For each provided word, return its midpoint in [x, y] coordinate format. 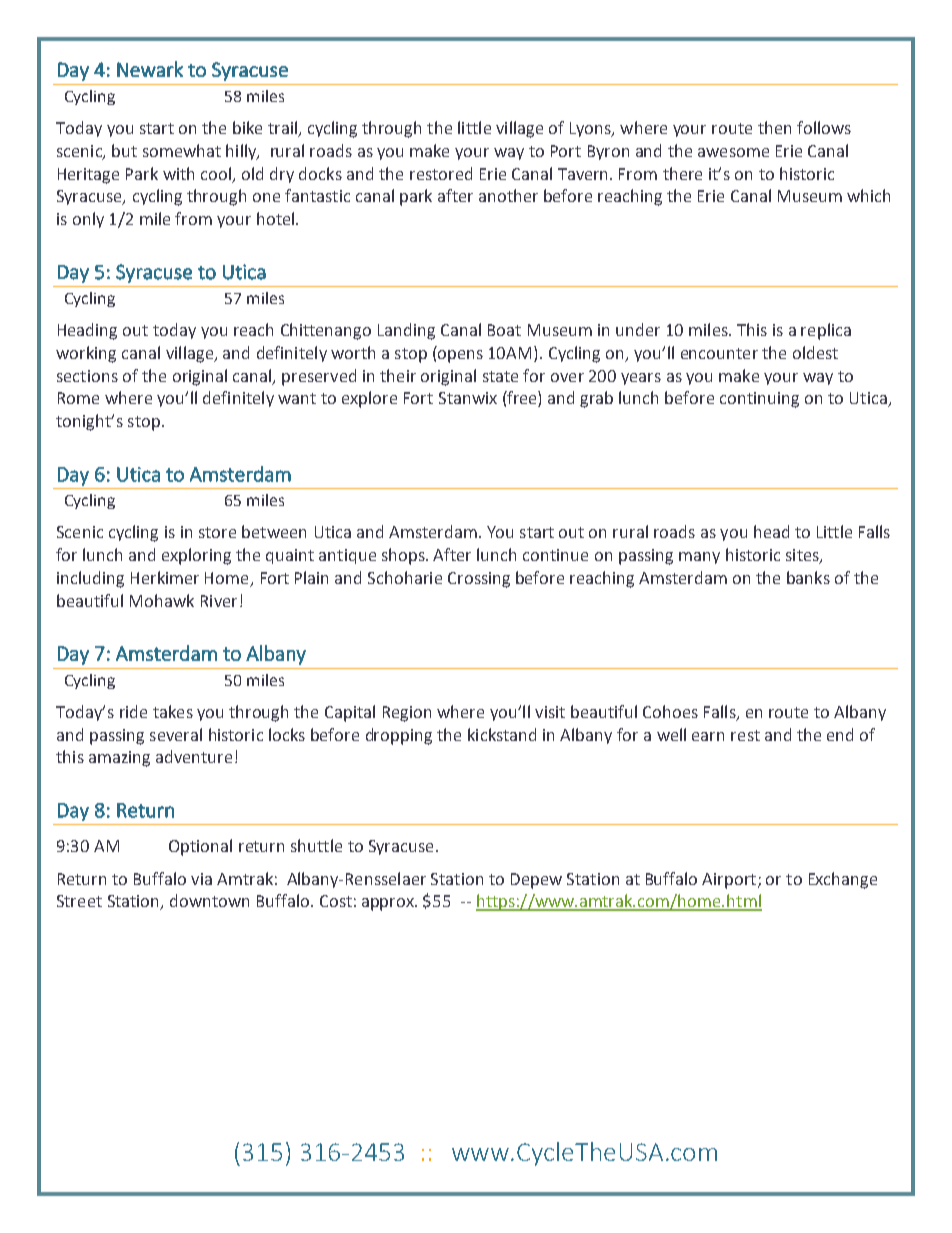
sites [803, 556]
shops [404, 556]
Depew [536, 881]
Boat [504, 330]
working [86, 354]
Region [407, 714]
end [840, 734]
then [774, 127]
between [274, 531]
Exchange [843, 880]
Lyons [591, 129]
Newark [150, 69]
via [201, 879]
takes [173, 711]
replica [826, 331]
